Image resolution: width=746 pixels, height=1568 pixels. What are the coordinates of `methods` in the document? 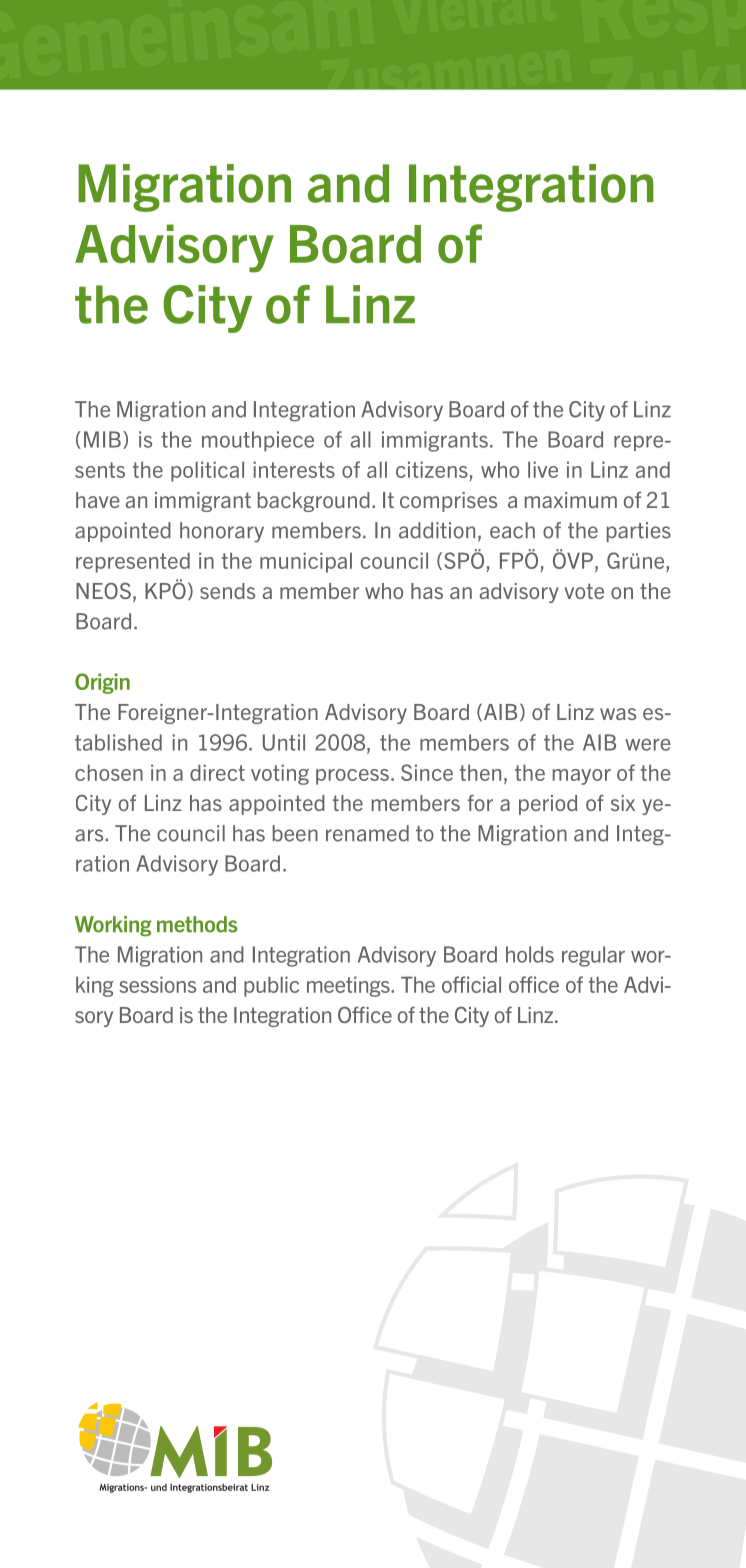 It's located at (197, 924).
